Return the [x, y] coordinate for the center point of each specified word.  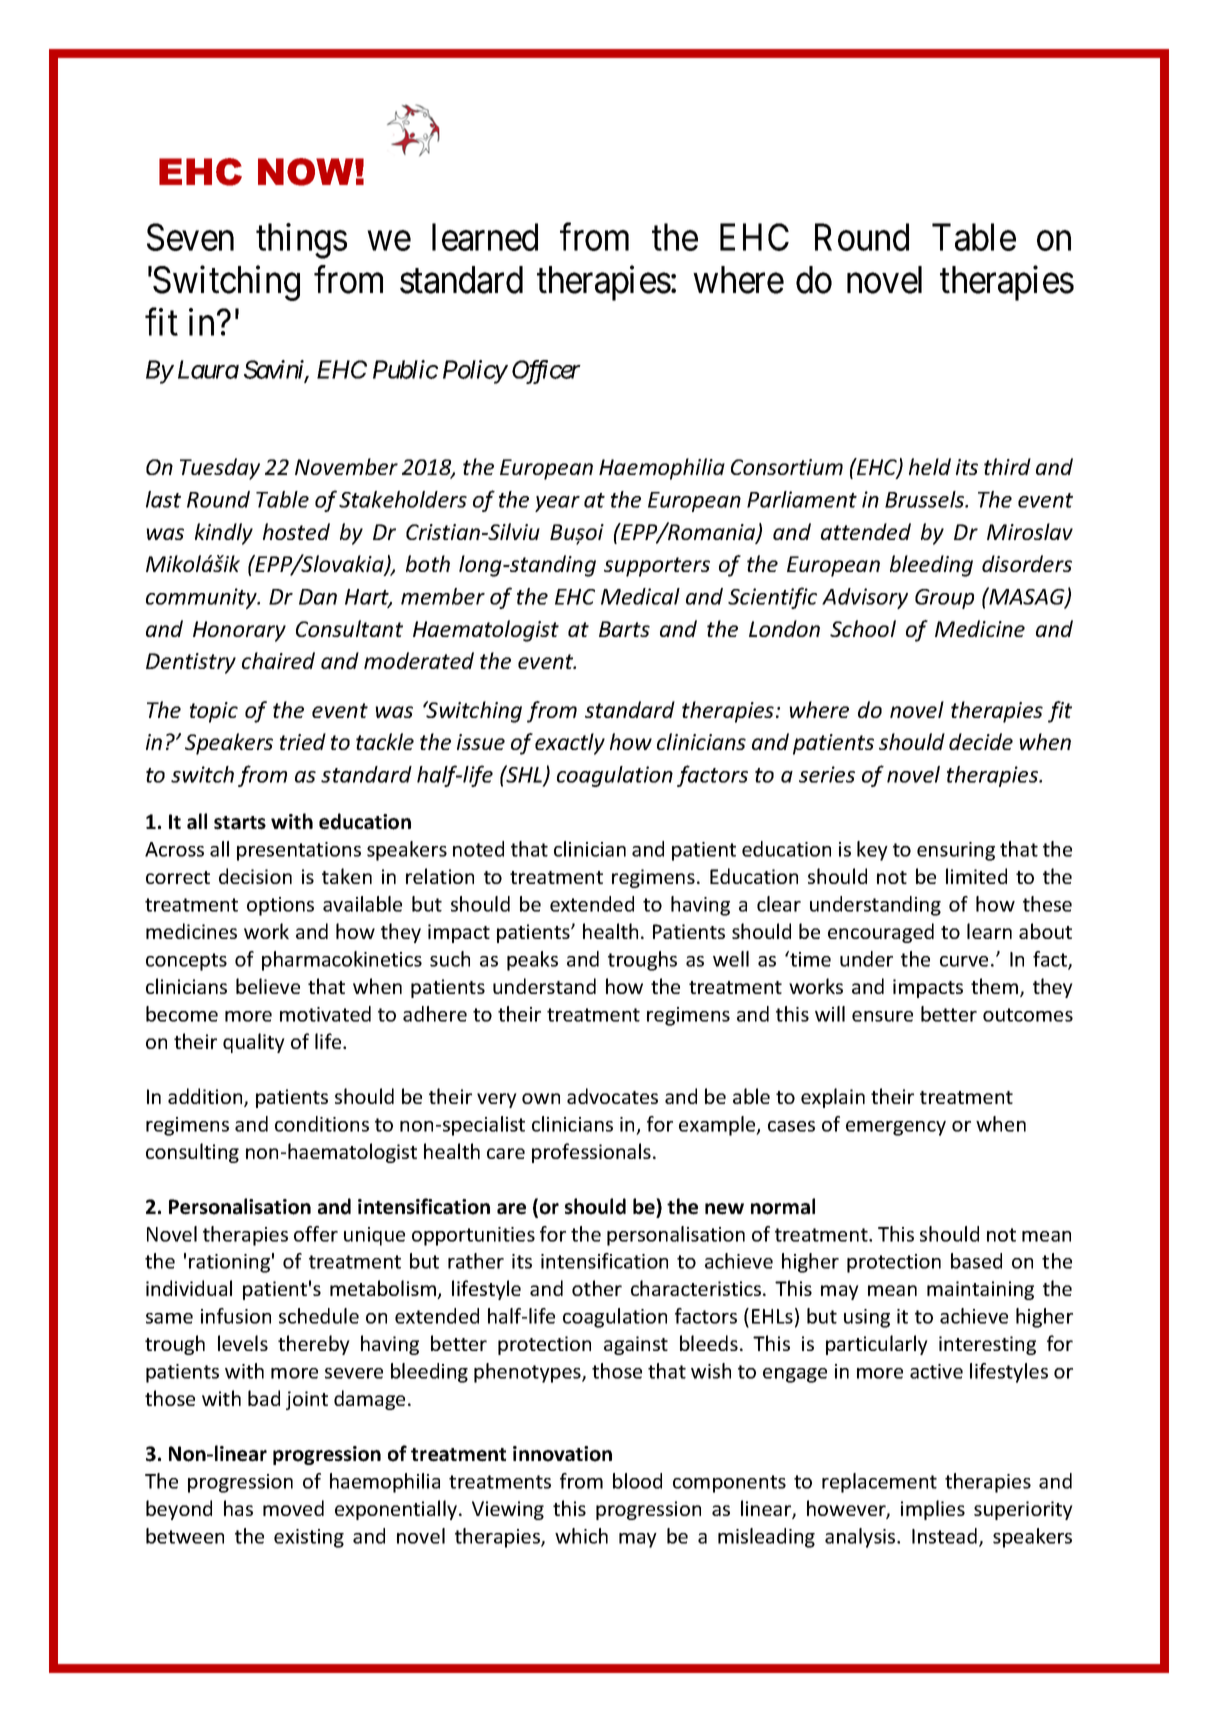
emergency [896, 1128]
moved [293, 1508]
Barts [624, 629]
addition [206, 1097]
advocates [612, 1096]
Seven [190, 237]
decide [981, 741]
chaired [278, 660]
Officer [546, 372]
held [930, 466]
